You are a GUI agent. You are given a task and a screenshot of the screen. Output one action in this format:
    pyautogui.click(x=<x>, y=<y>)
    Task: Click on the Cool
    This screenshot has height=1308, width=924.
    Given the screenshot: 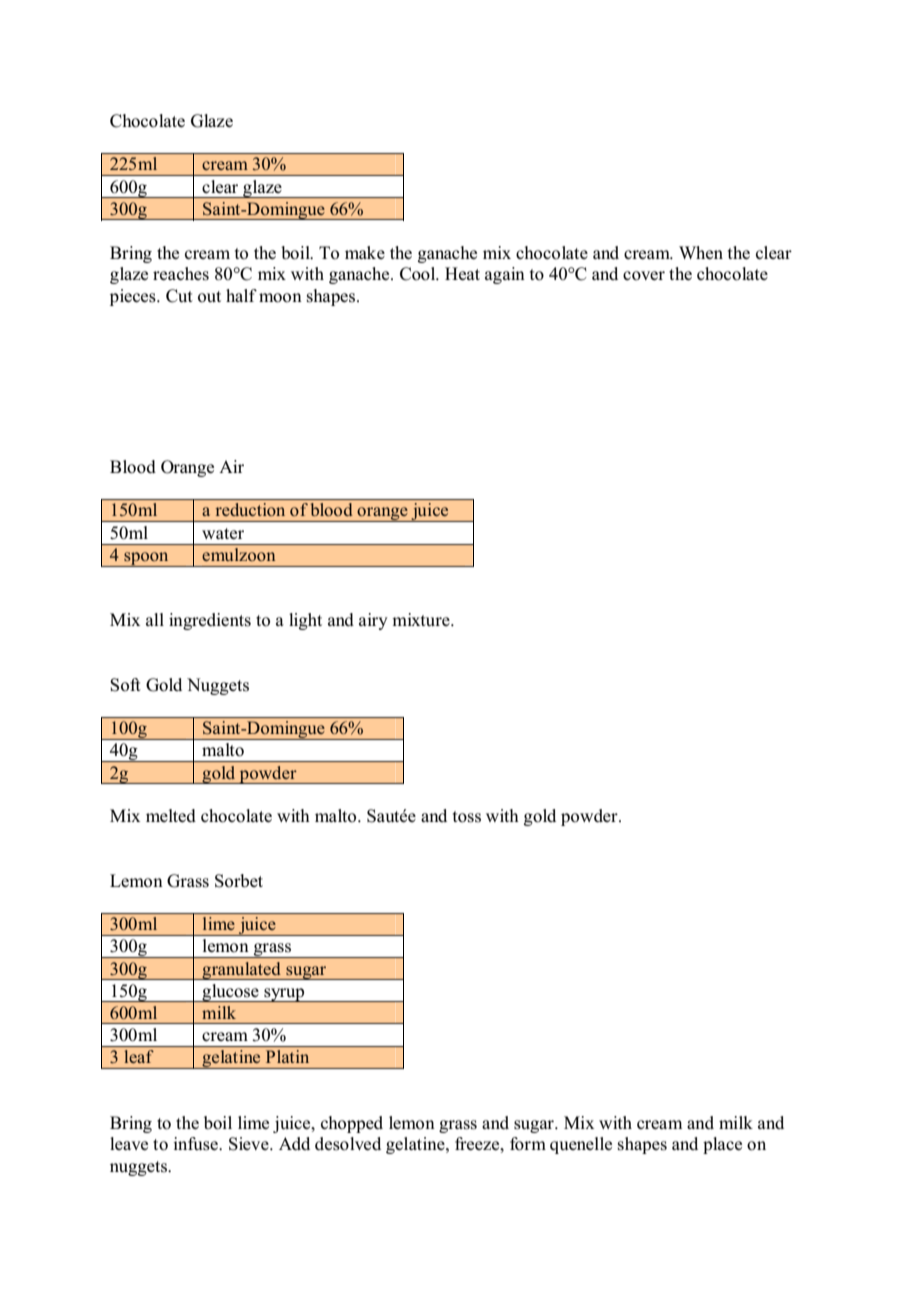 What is the action you would take?
    pyautogui.click(x=419, y=274)
